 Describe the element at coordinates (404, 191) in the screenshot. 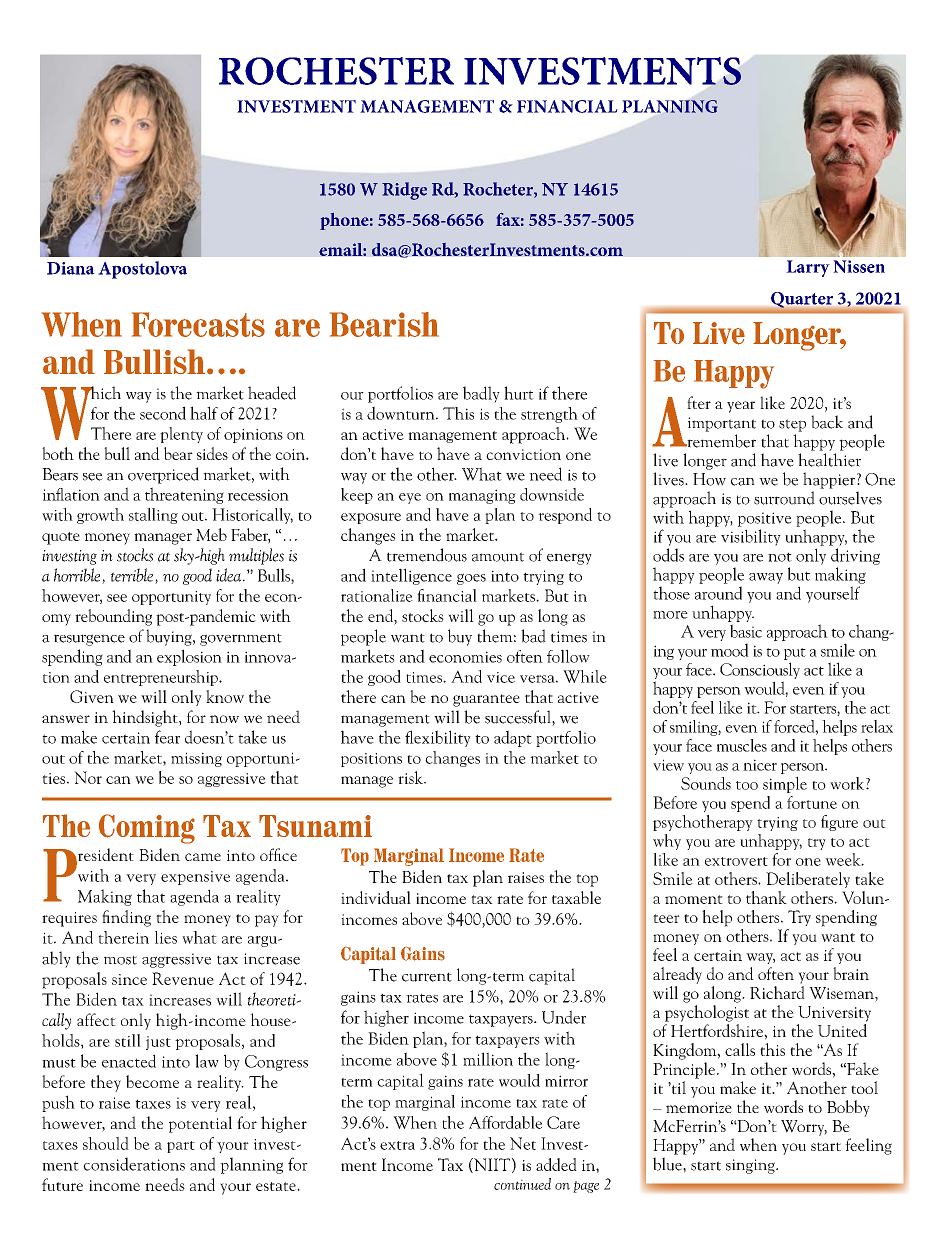

I see `Ridge` at that location.
